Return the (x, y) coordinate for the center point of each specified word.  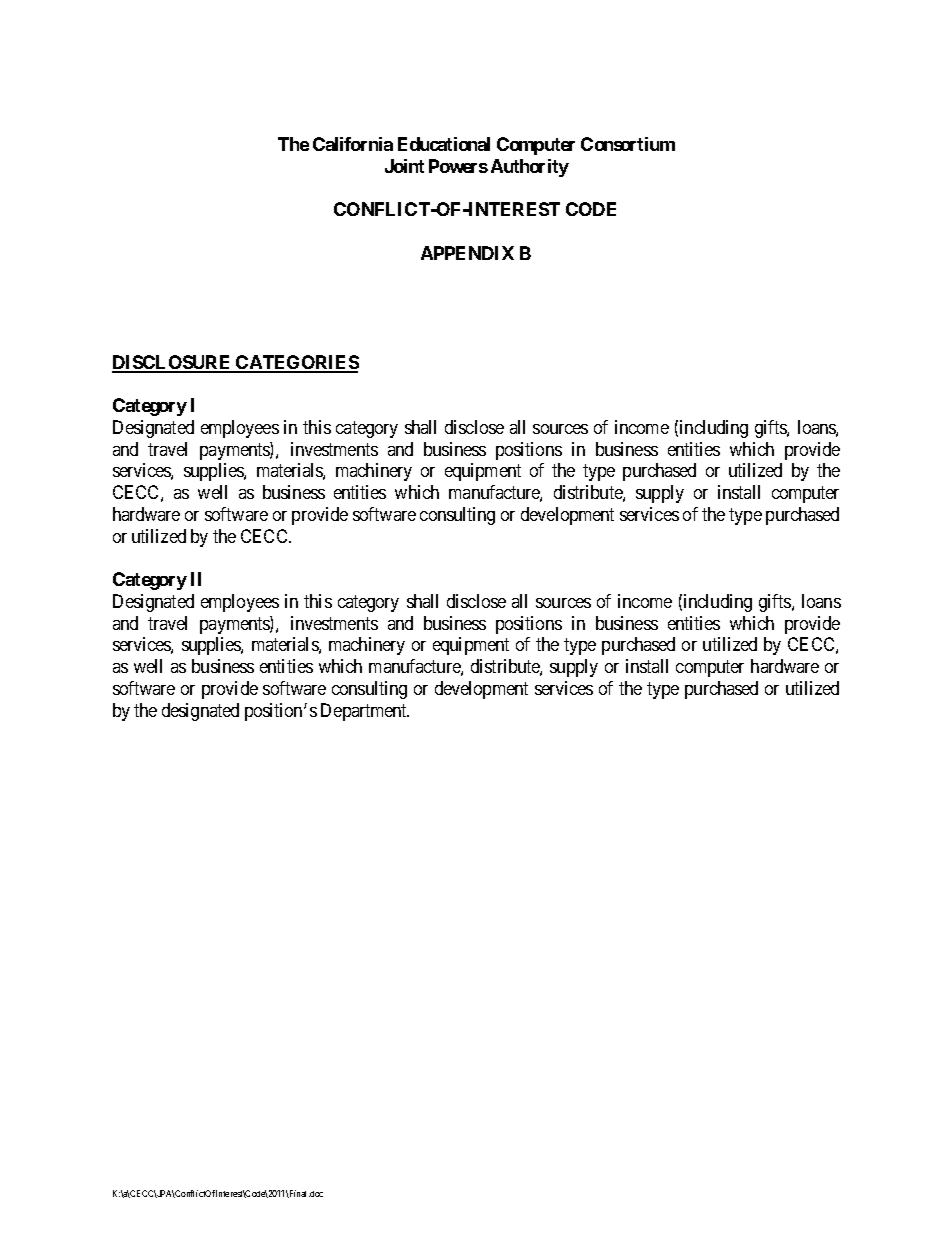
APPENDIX (467, 253)
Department (365, 712)
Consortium (628, 144)
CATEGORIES (296, 363)
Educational (444, 144)
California (353, 144)
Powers (458, 166)
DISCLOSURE (172, 363)
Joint (404, 166)
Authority (530, 168)
